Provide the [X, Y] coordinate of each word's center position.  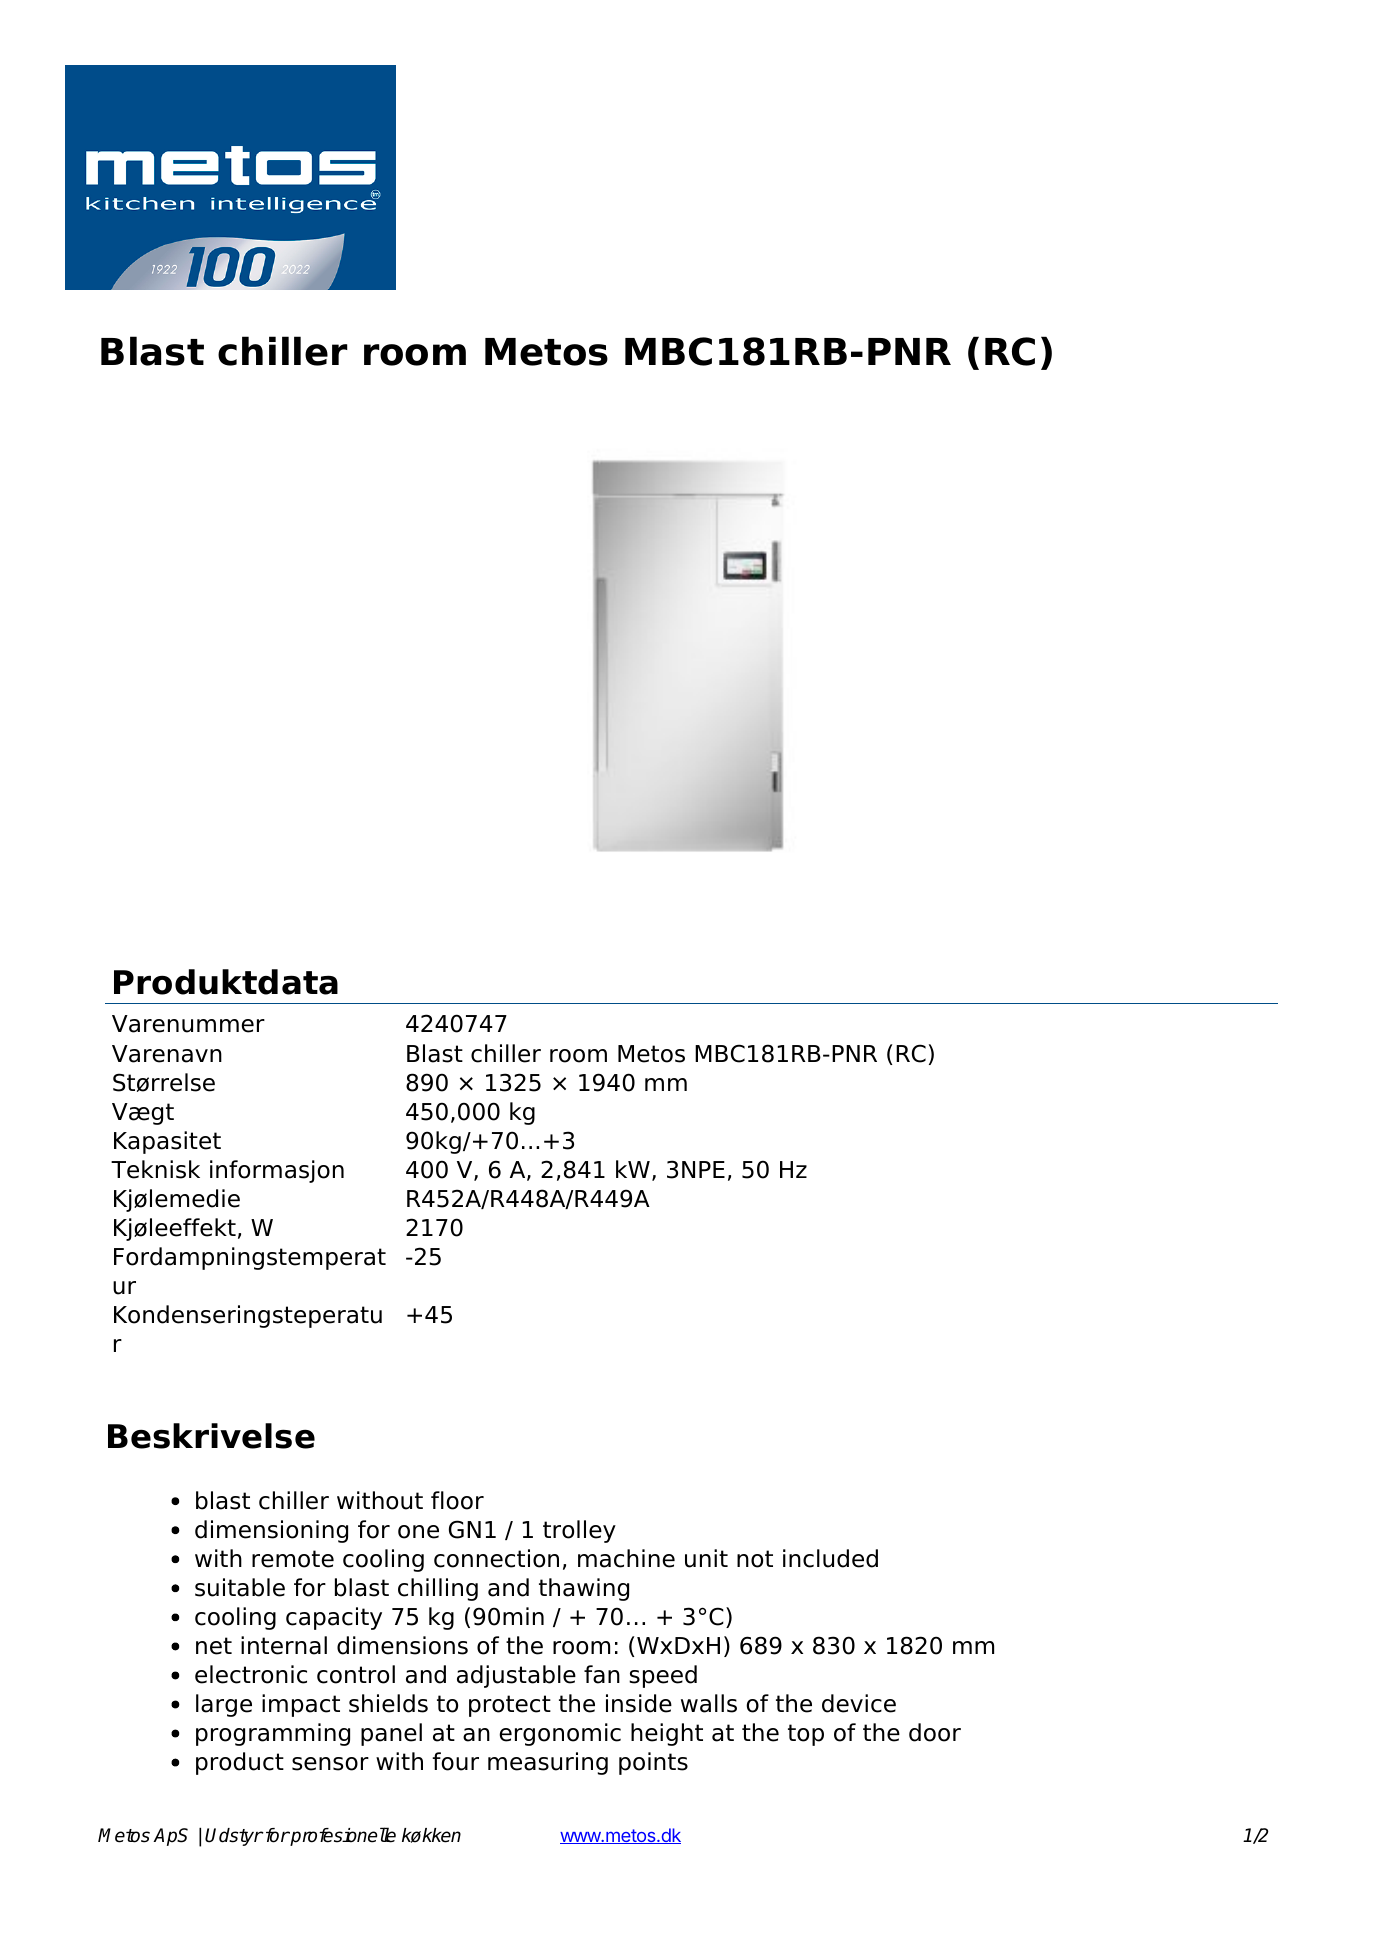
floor [457, 1500]
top [806, 1735]
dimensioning [271, 1531]
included [830, 1558]
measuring [548, 1763]
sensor [330, 1764]
